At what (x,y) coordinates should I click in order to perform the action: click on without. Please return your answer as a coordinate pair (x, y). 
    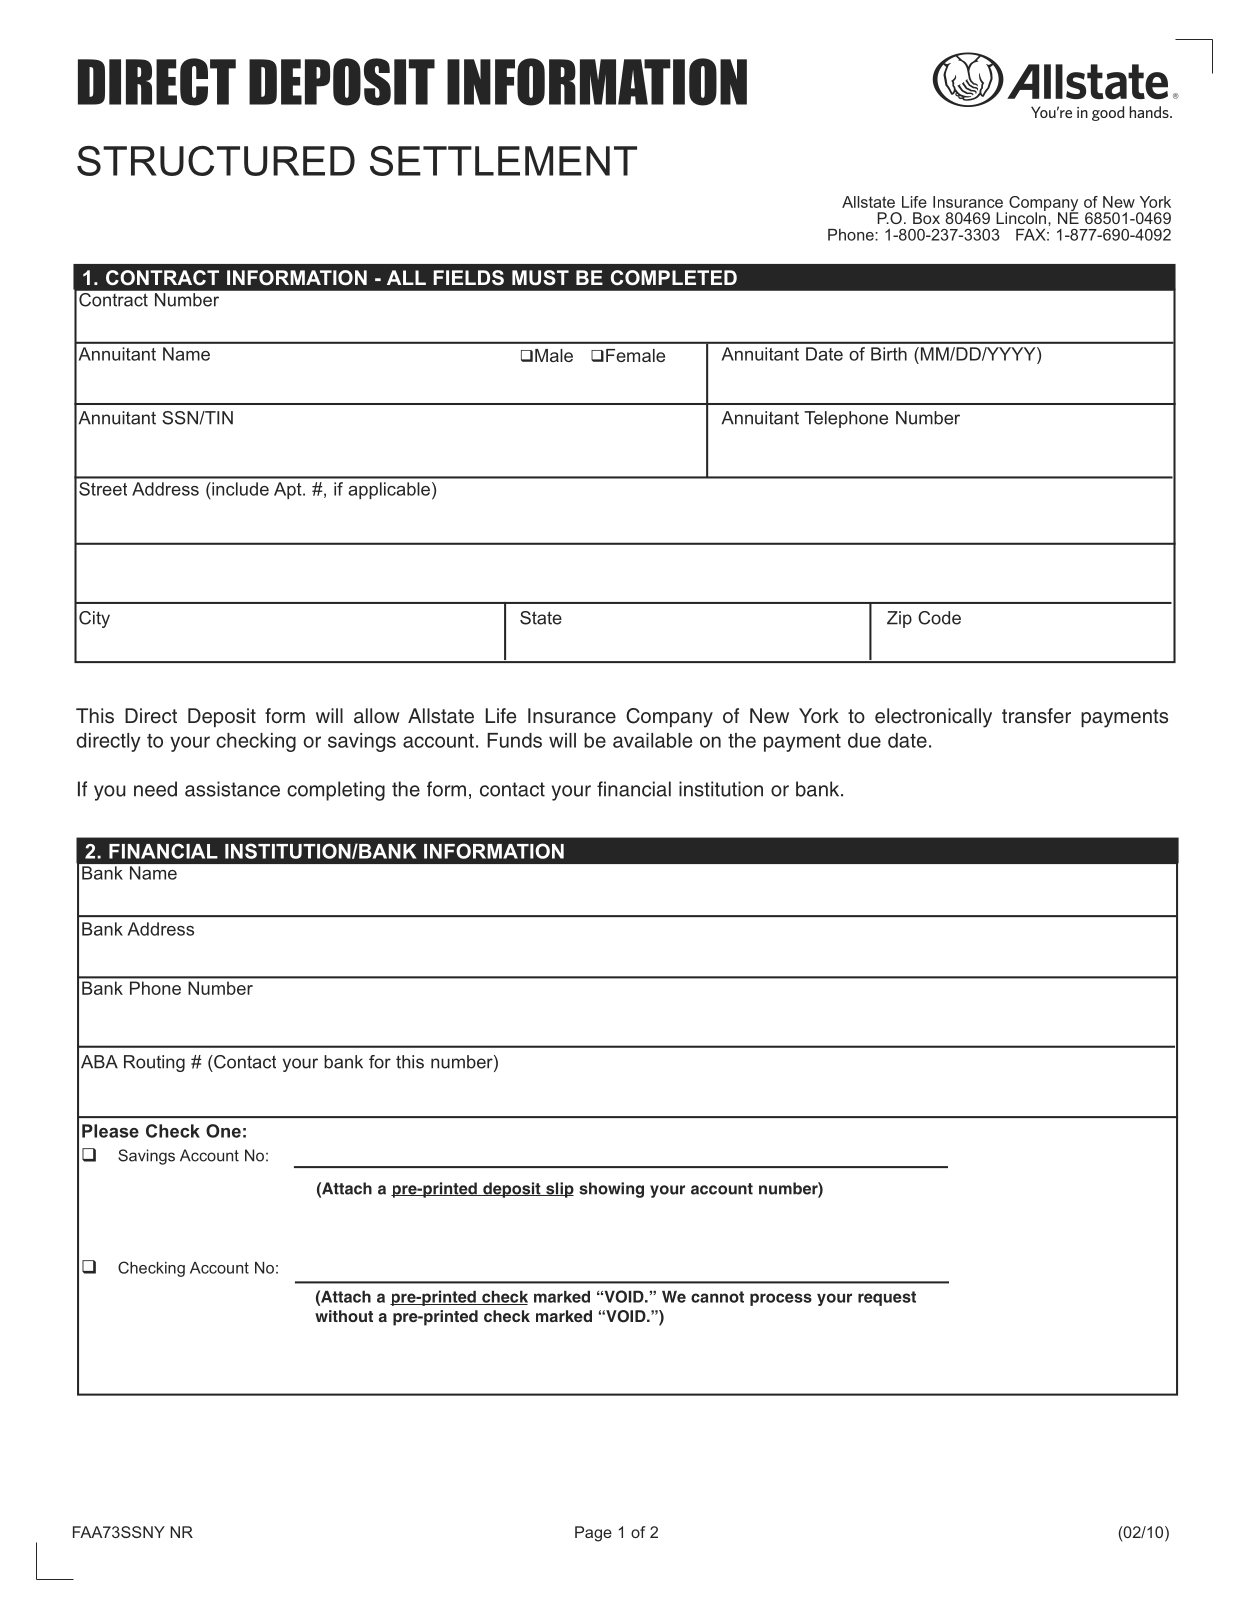
    Looking at the image, I should click on (344, 1316).
